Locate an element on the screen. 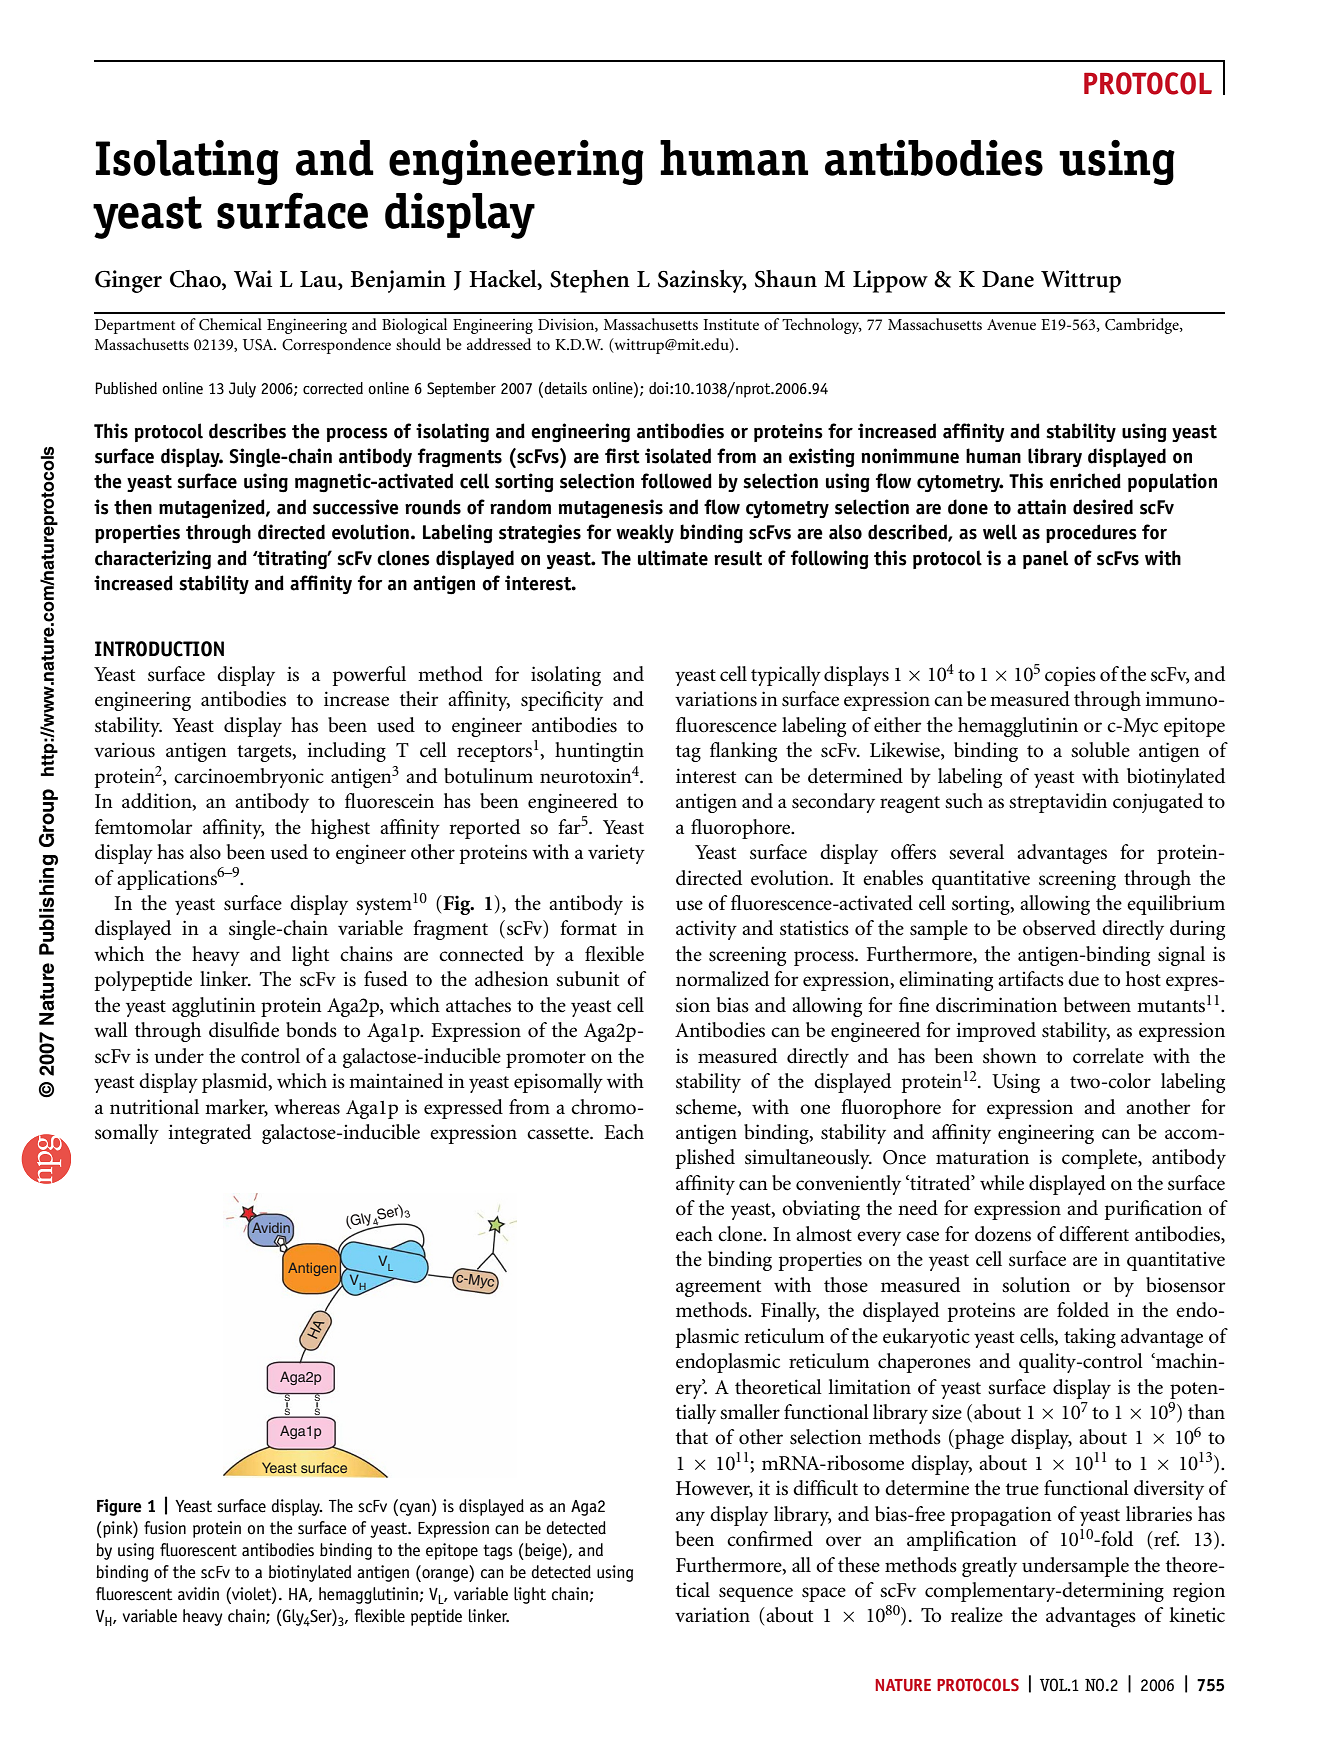 The image size is (1319, 1739). greatly is located at coordinates (989, 1567).
